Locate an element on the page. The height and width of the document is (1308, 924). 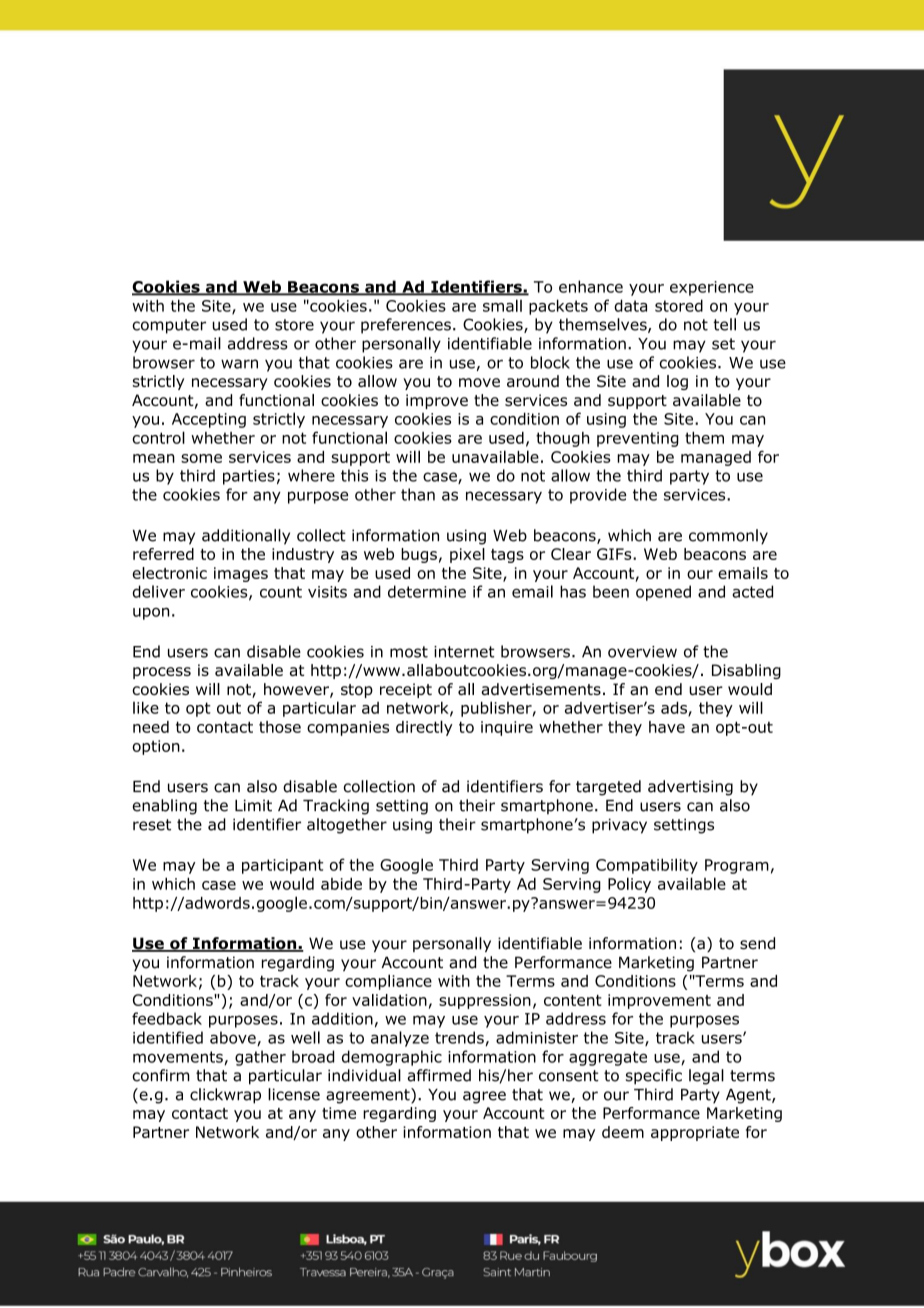
appropriate is located at coordinates (695, 1133).
